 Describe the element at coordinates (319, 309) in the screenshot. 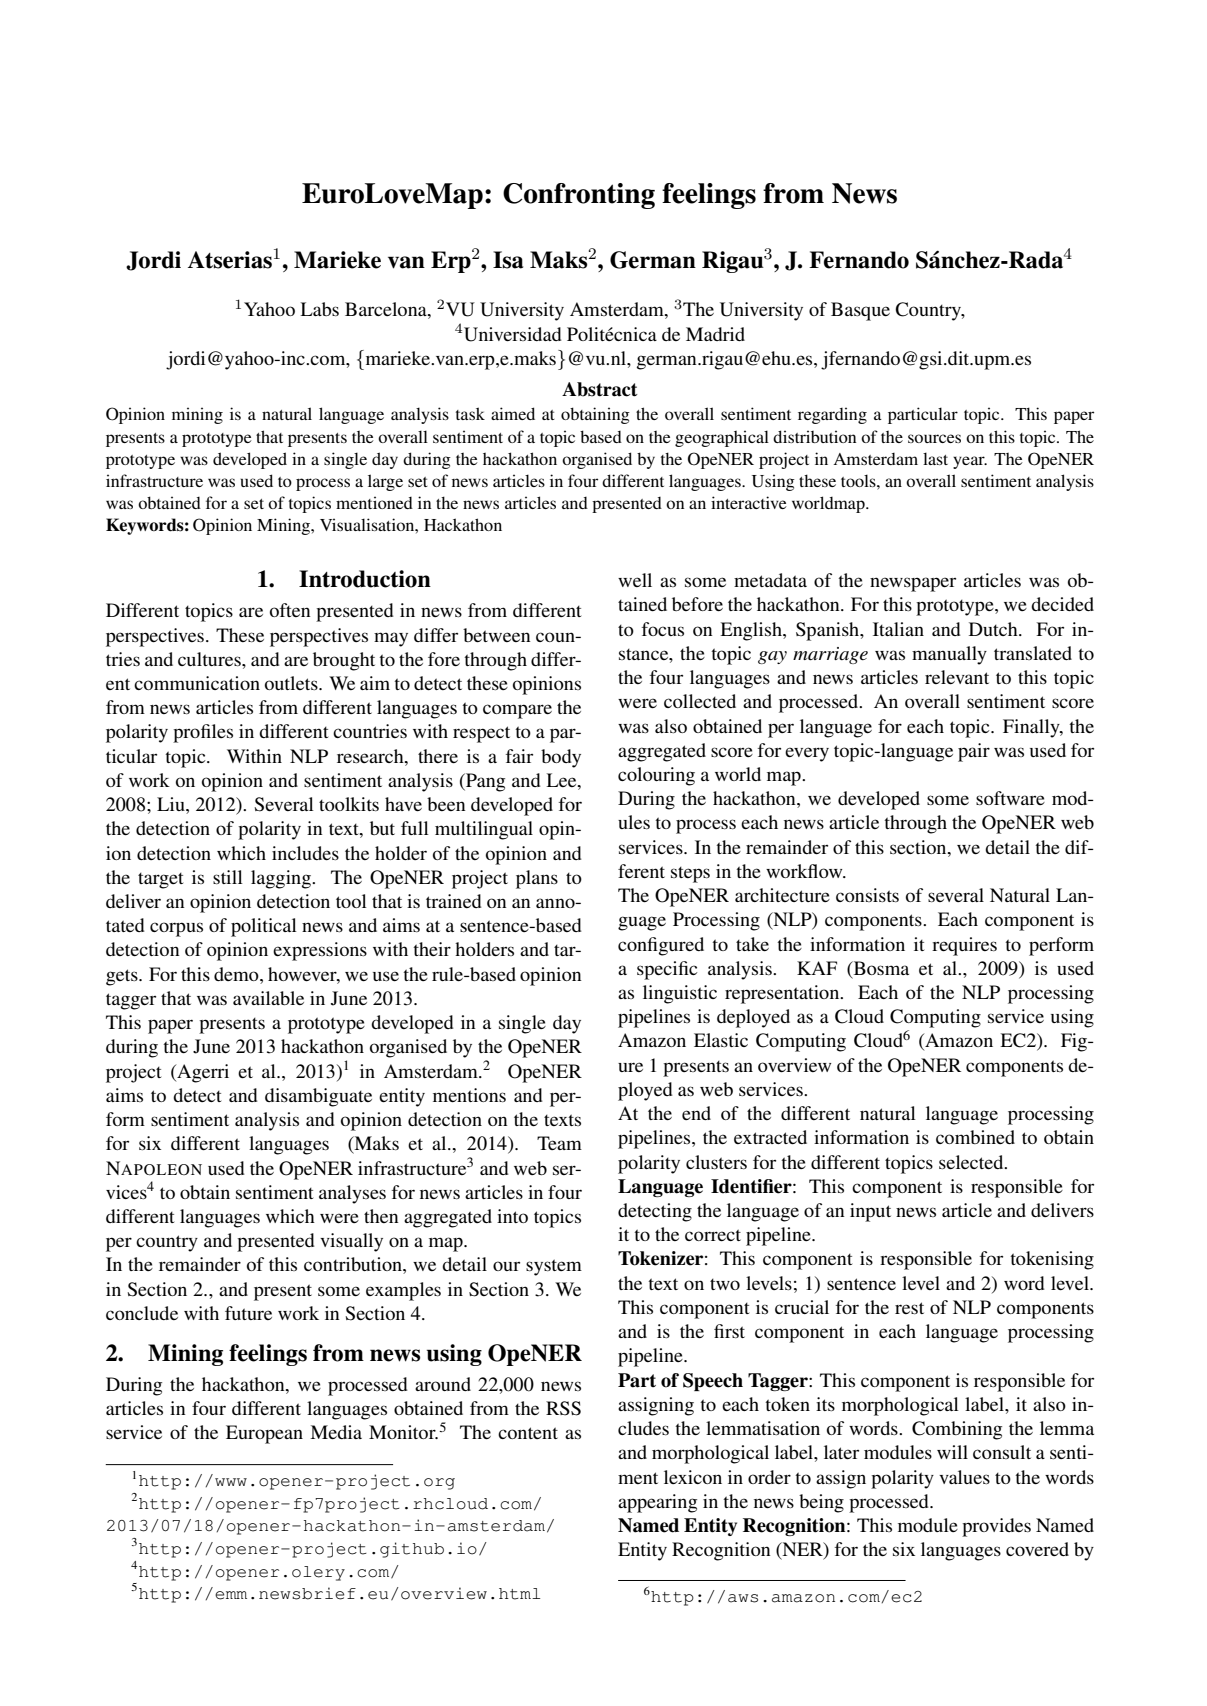

I see `Labs` at that location.
